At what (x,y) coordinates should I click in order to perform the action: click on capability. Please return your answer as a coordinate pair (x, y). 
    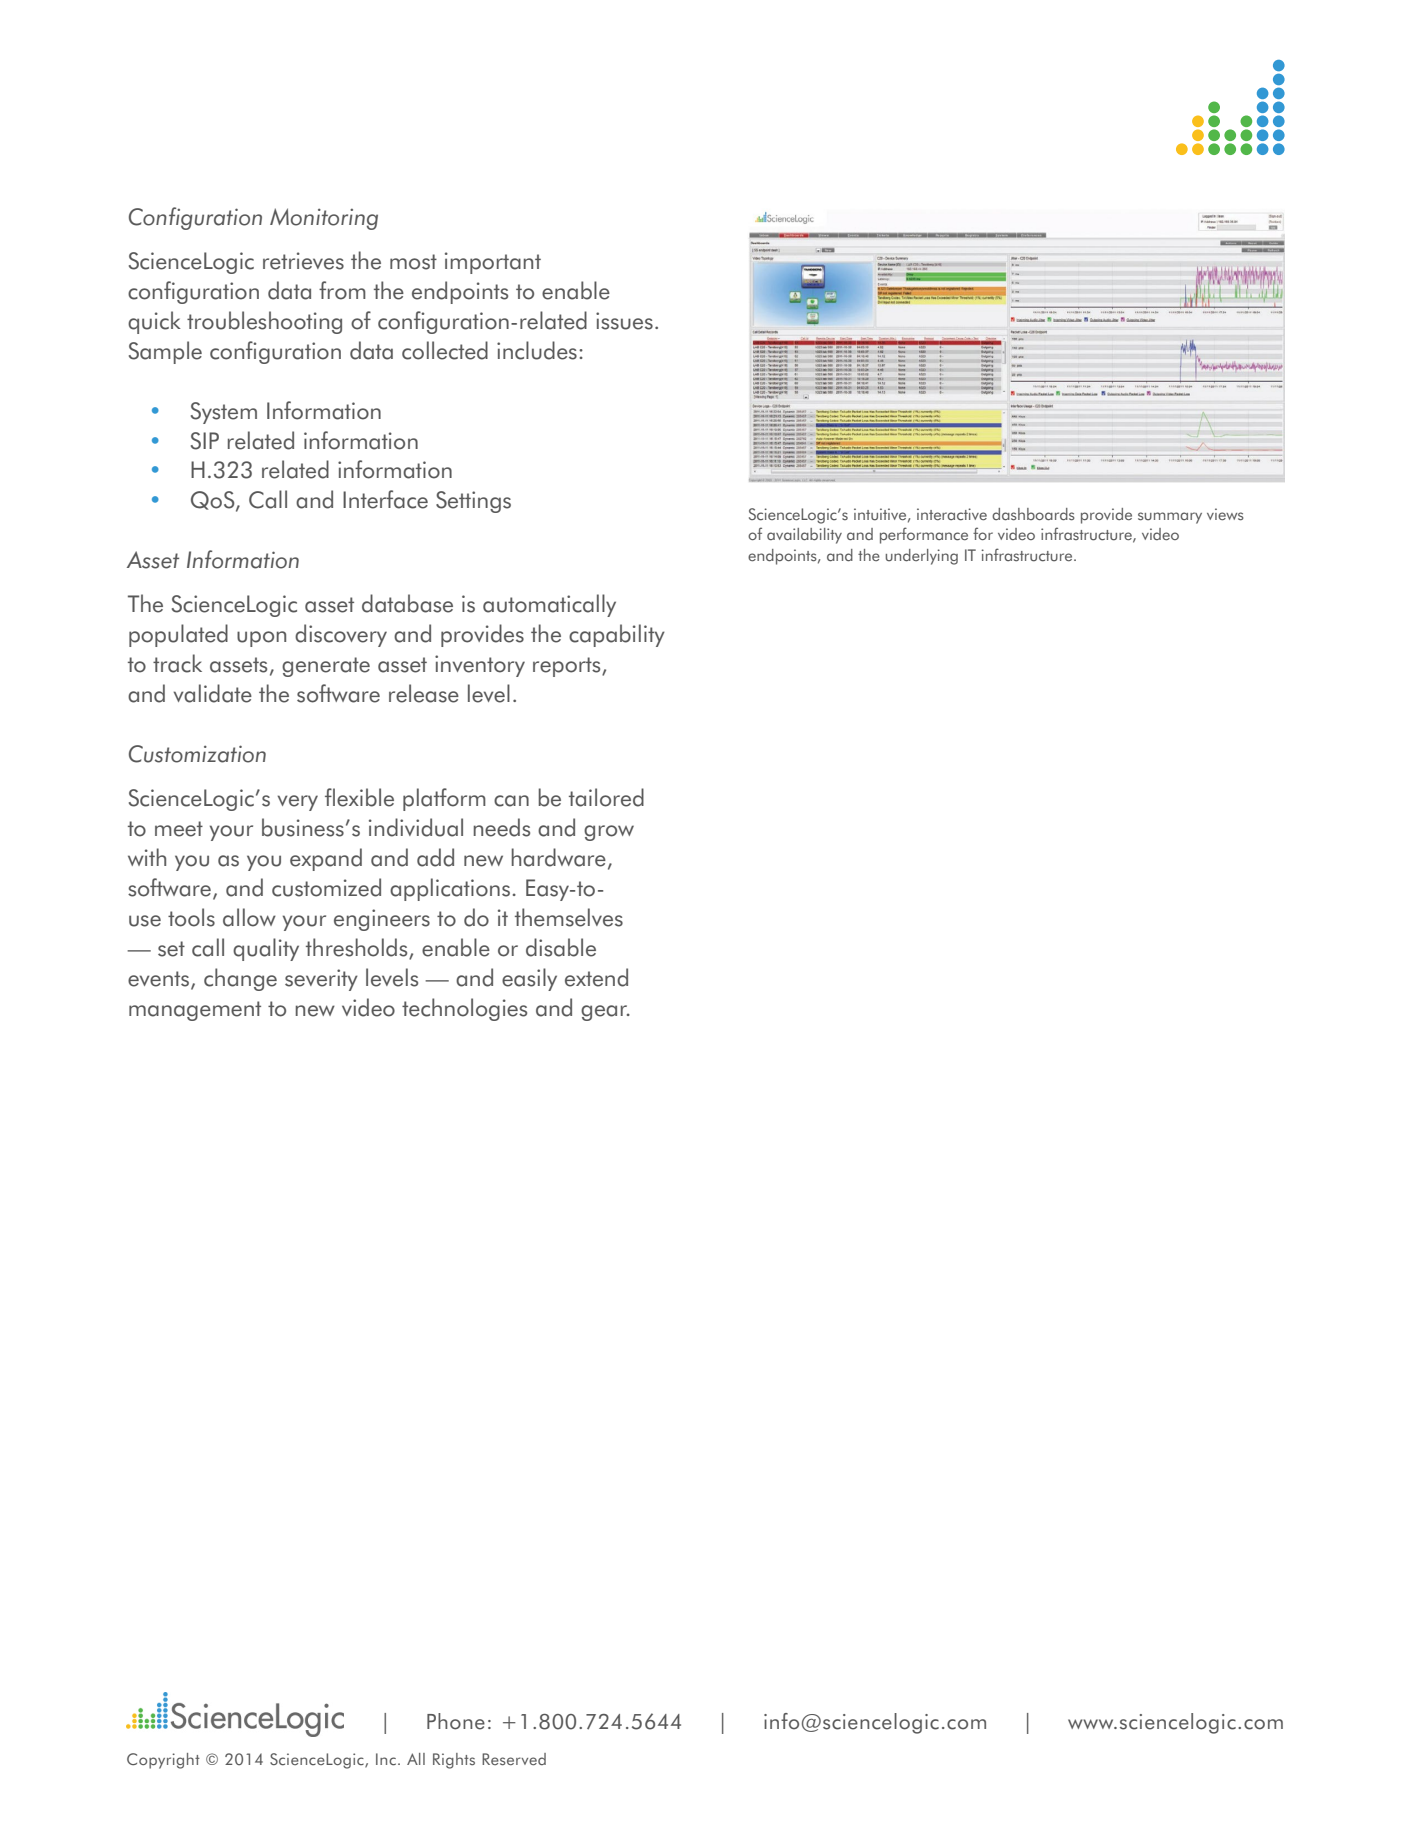
    Looking at the image, I should click on (617, 635).
